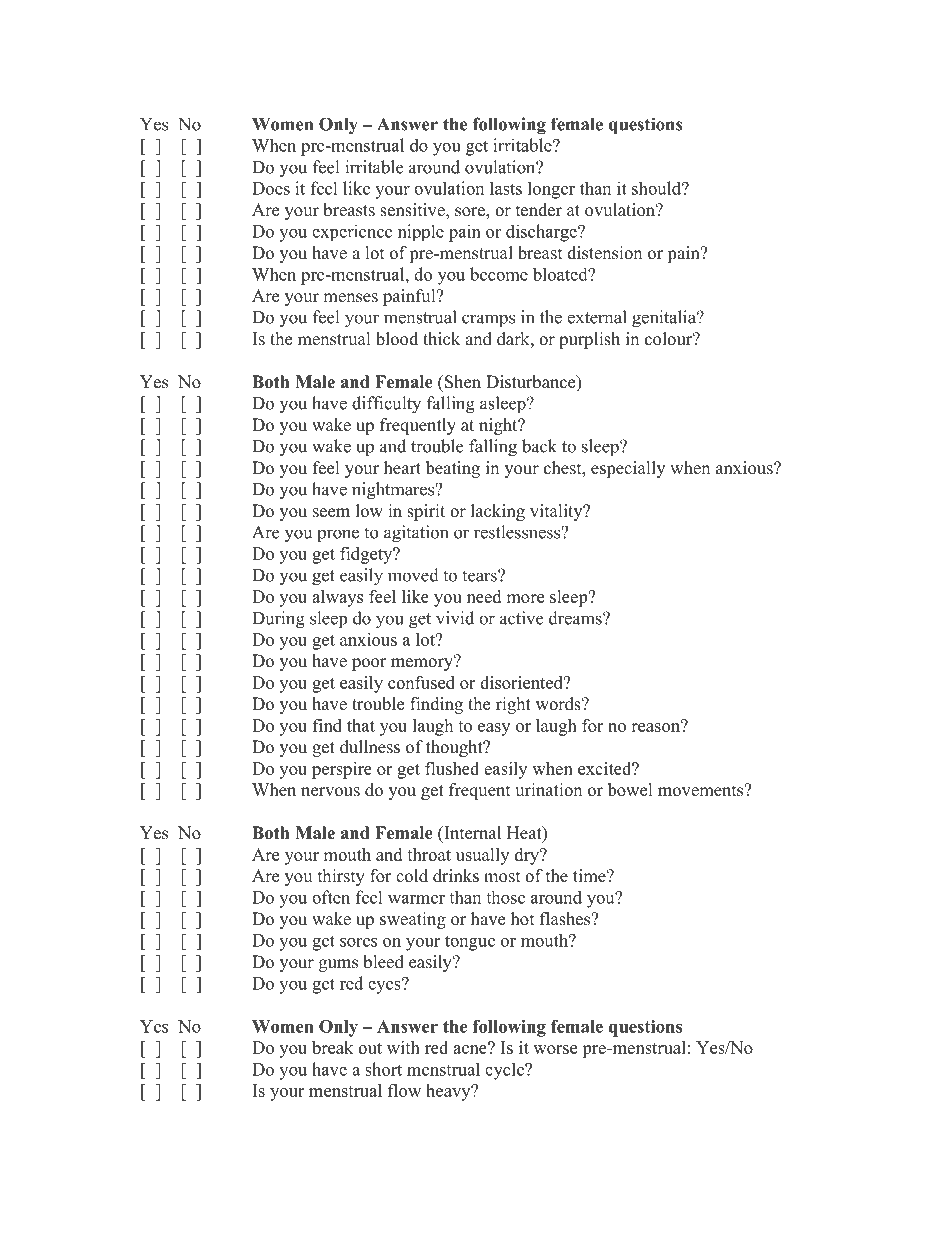 Image resolution: width=952 pixels, height=1233 pixels. What do you see at coordinates (521, 618) in the page?
I see `active` at bounding box center [521, 618].
